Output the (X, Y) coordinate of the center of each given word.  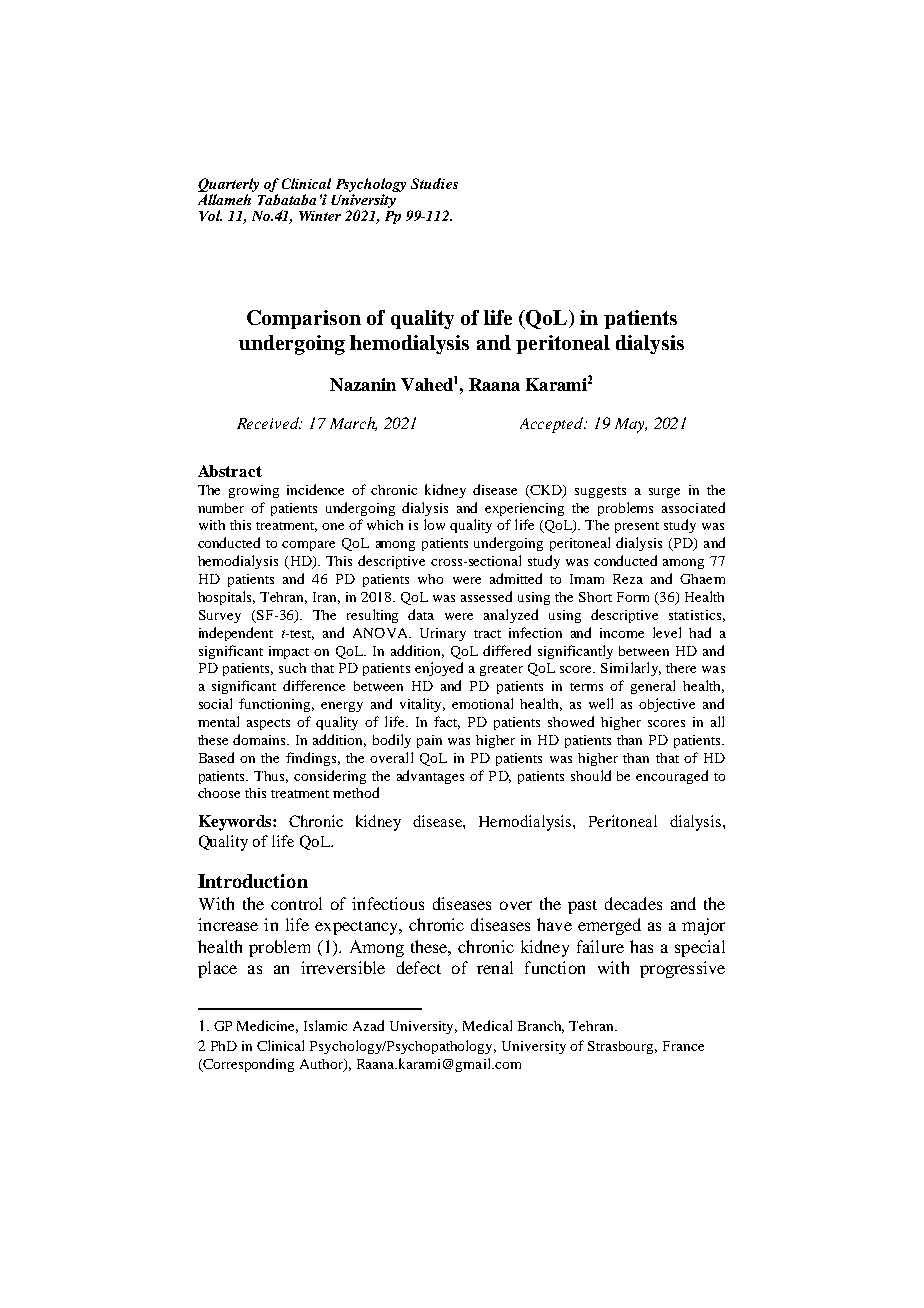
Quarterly (228, 186)
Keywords (236, 823)
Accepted (553, 425)
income (622, 633)
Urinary (443, 634)
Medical (487, 1025)
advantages (430, 777)
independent (236, 634)
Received (269, 423)
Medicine (267, 1026)
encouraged (672, 777)
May (631, 425)
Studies (434, 183)
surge (664, 493)
